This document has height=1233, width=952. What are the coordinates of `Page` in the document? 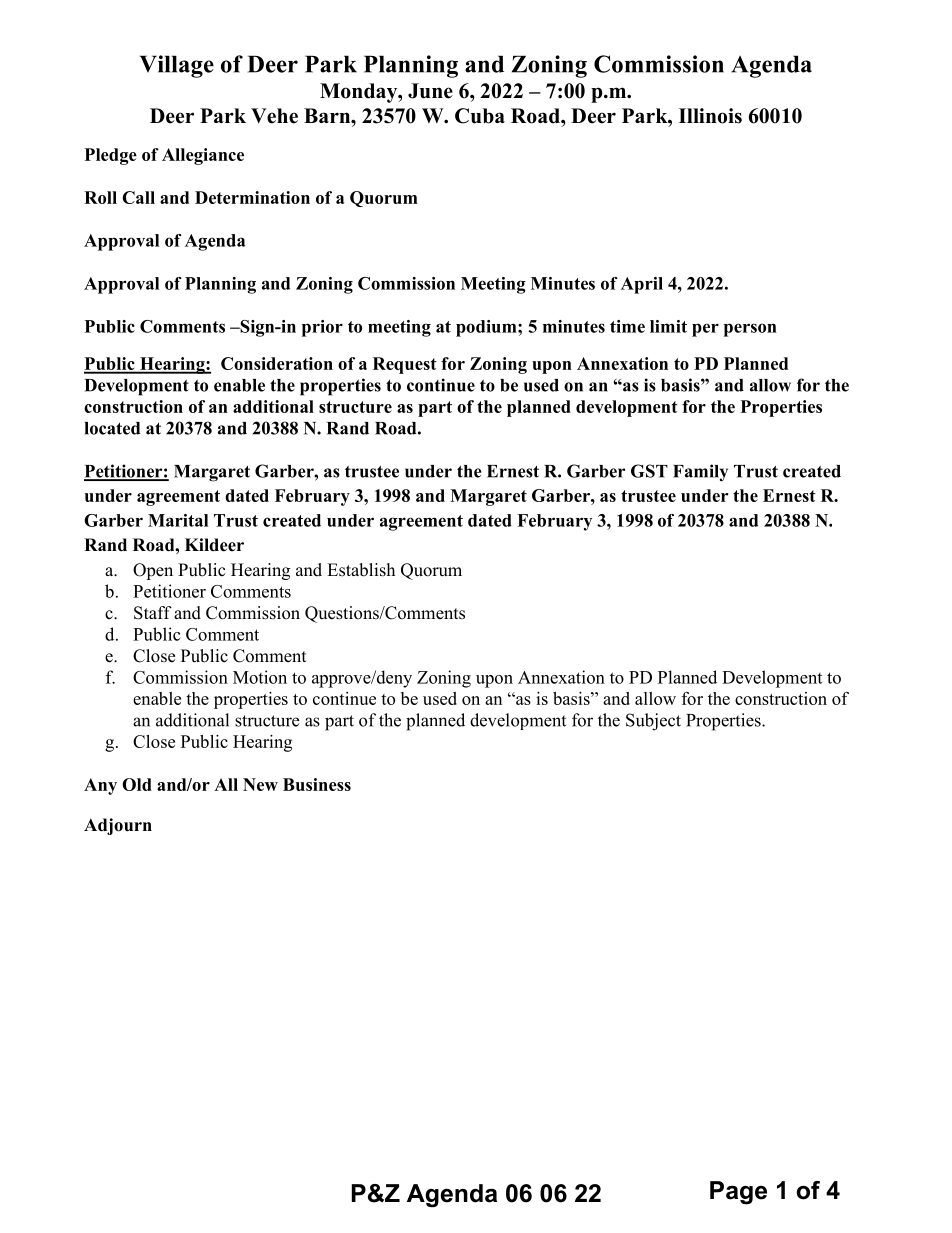 It's located at (738, 1193).
